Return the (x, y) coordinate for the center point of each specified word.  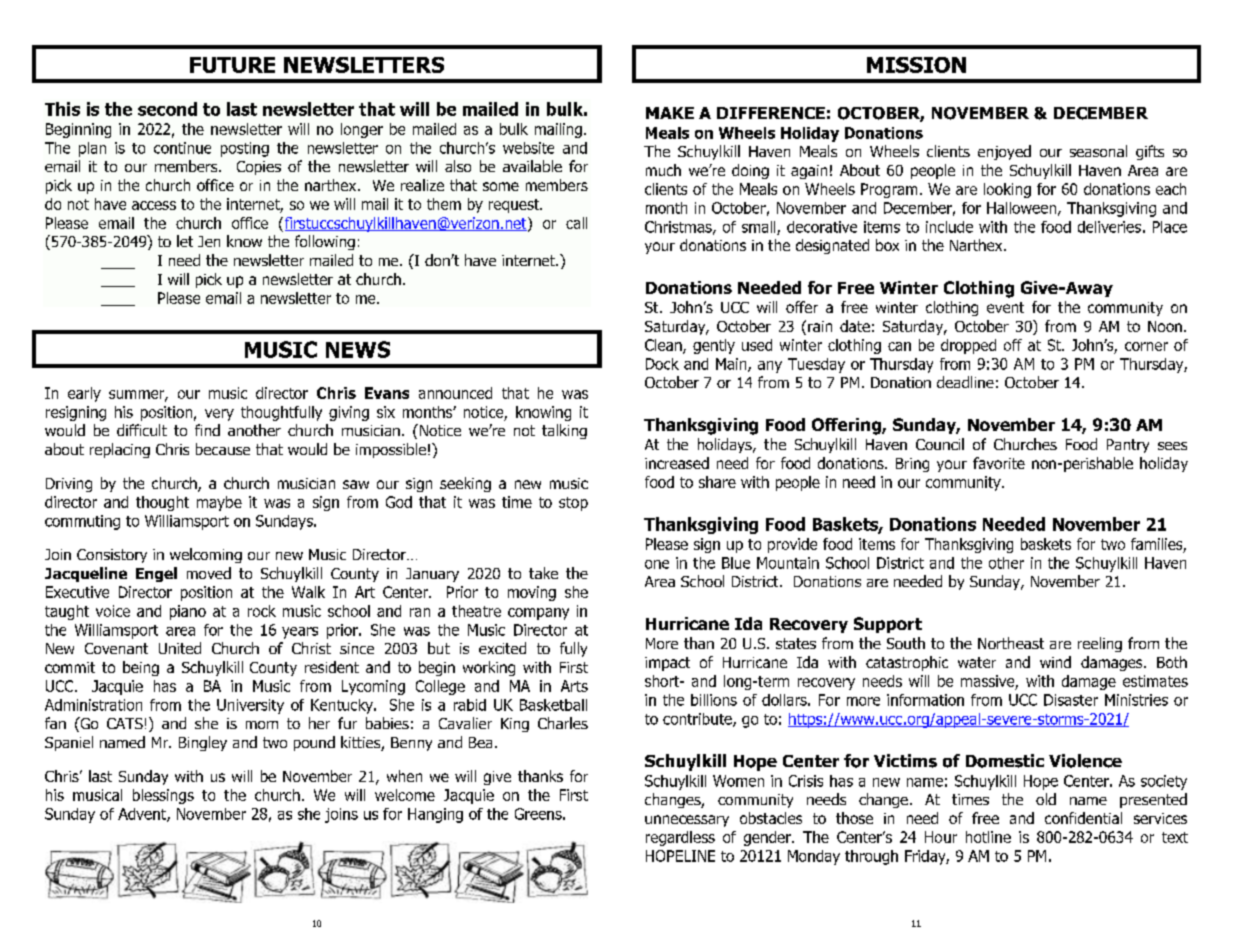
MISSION (916, 65)
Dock (662, 364)
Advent (143, 815)
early (84, 394)
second (167, 109)
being (141, 668)
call (576, 223)
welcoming (206, 555)
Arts (574, 686)
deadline (965, 382)
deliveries (1109, 227)
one (657, 564)
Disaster (1071, 700)
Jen (209, 241)
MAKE (670, 113)
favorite (999, 463)
